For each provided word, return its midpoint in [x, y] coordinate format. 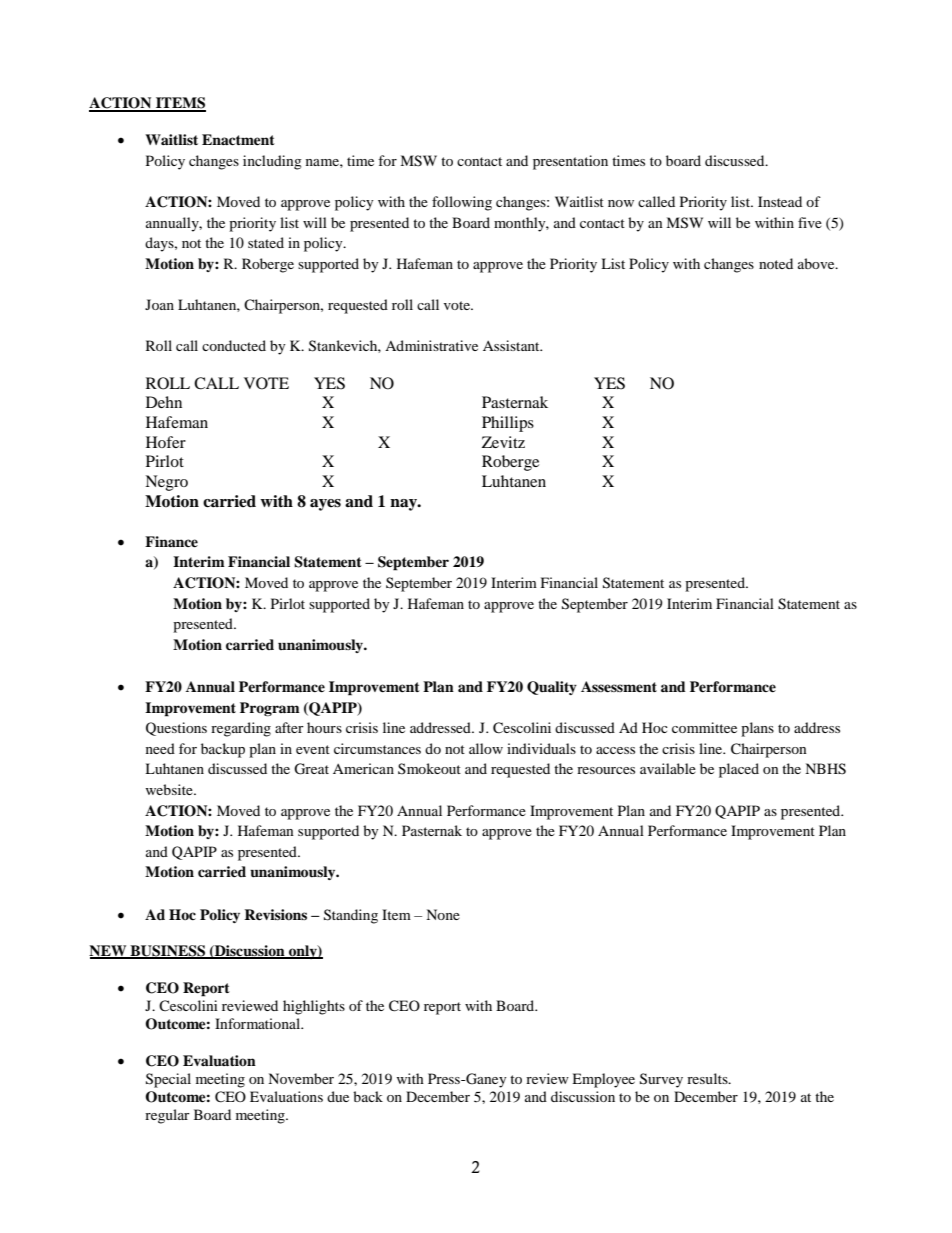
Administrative [431, 345]
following [462, 203]
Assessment [619, 686]
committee [704, 727]
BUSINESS [168, 952]
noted [776, 263]
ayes [325, 505]
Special [168, 1080]
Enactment [238, 139]
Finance [171, 541]
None [443, 914]
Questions [176, 729]
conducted [234, 345]
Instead [780, 201]
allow [486, 748]
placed [739, 770]
